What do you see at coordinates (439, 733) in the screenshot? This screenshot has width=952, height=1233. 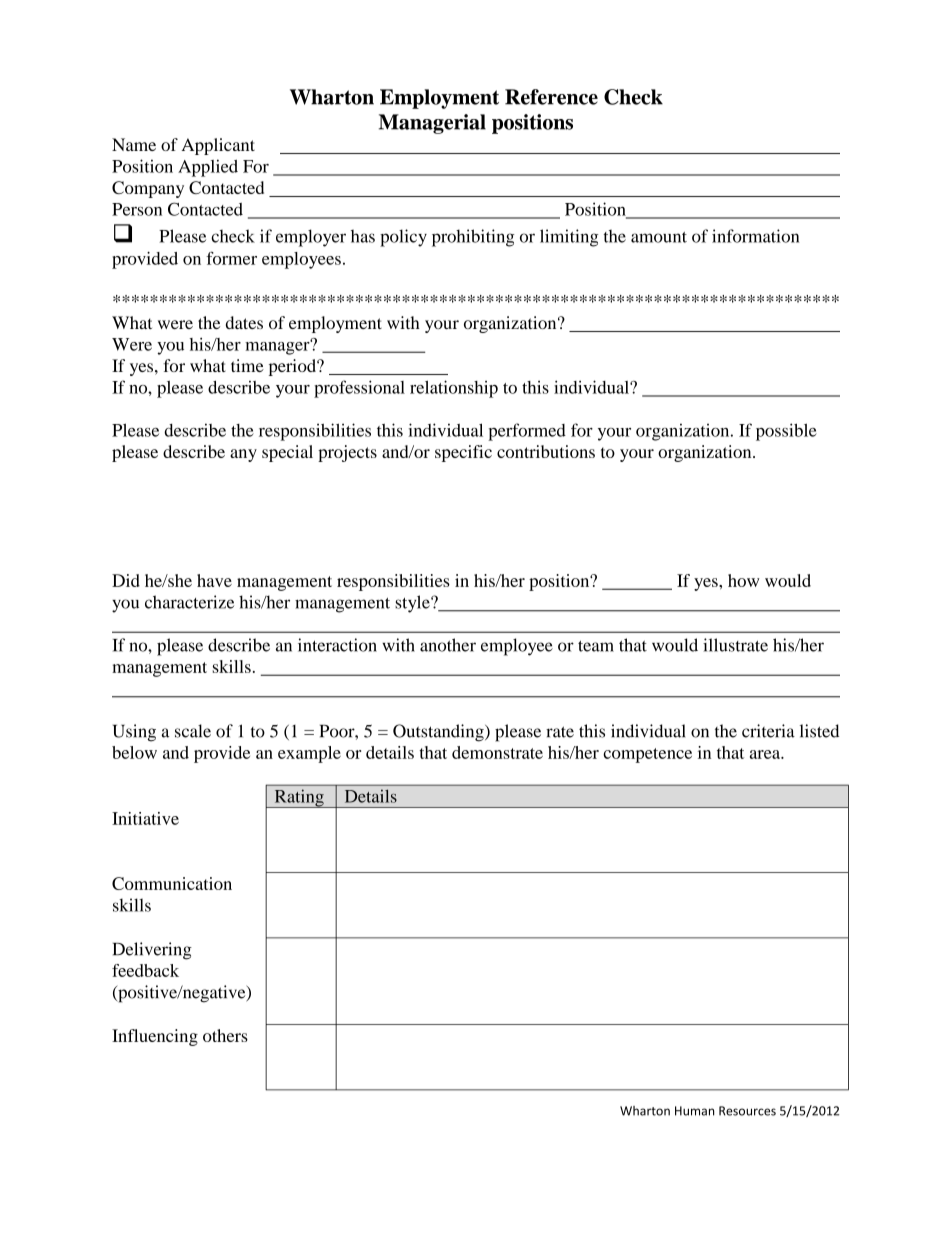 I see `Outstanding` at bounding box center [439, 733].
